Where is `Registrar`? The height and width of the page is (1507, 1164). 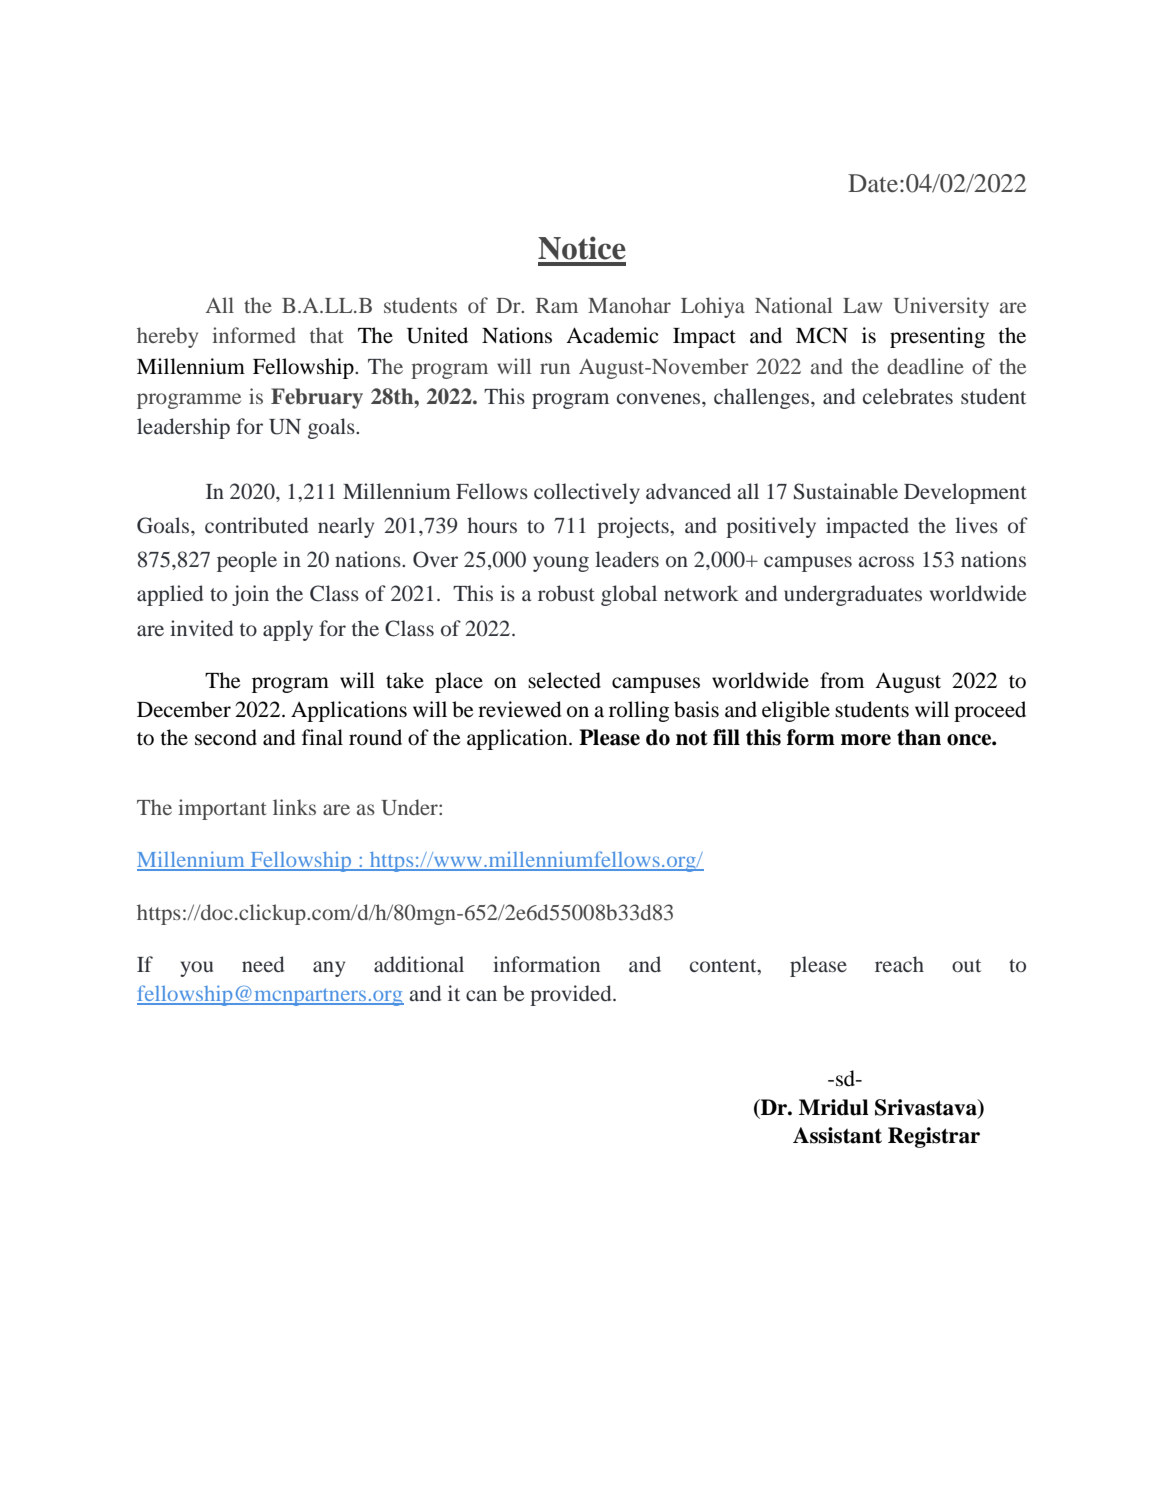
Registrar is located at coordinates (934, 1137).
